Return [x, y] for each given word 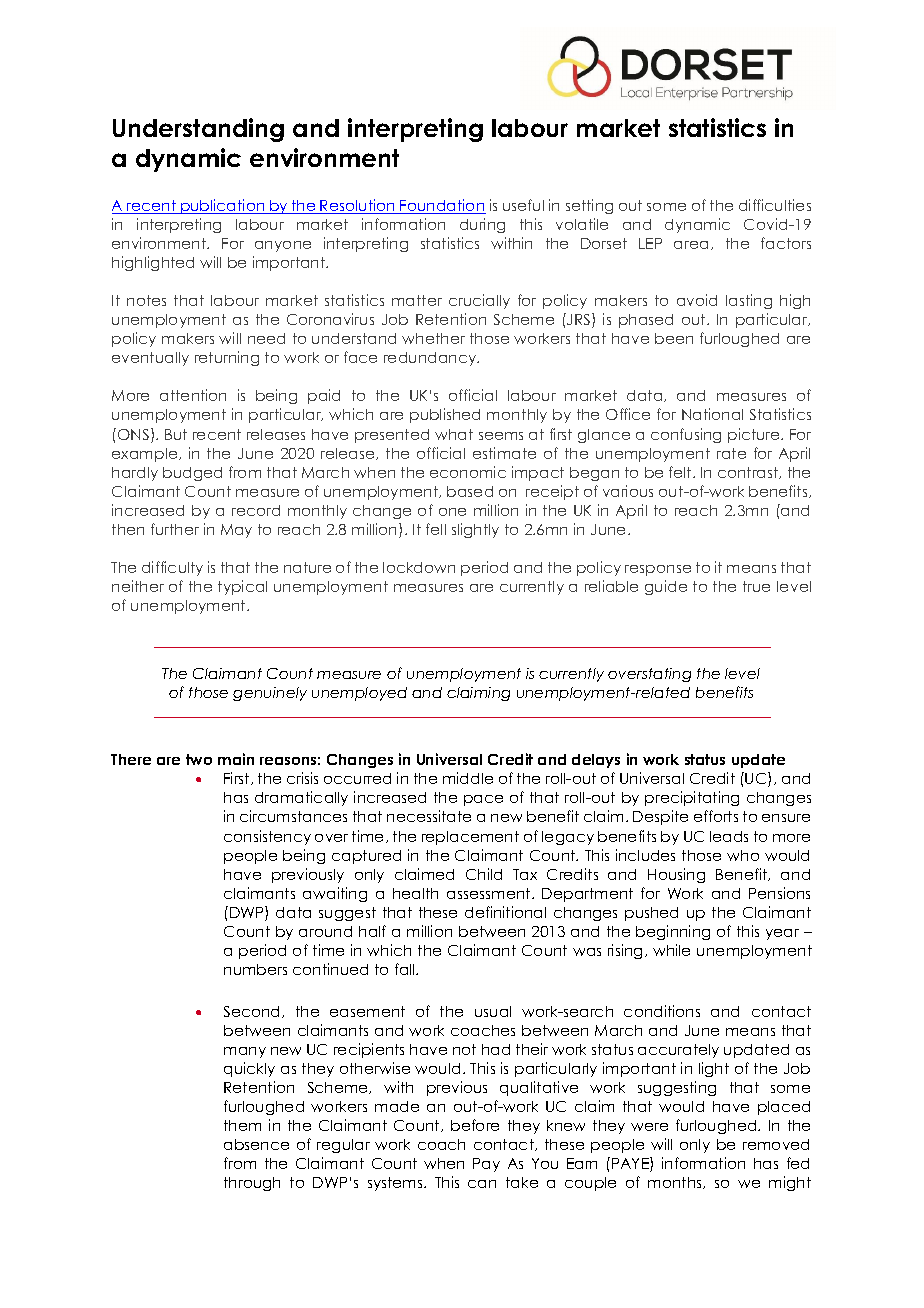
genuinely [270, 694]
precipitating [692, 798]
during [482, 225]
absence [256, 1144]
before [475, 1125]
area [691, 245]
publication [223, 206]
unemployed [359, 694]
